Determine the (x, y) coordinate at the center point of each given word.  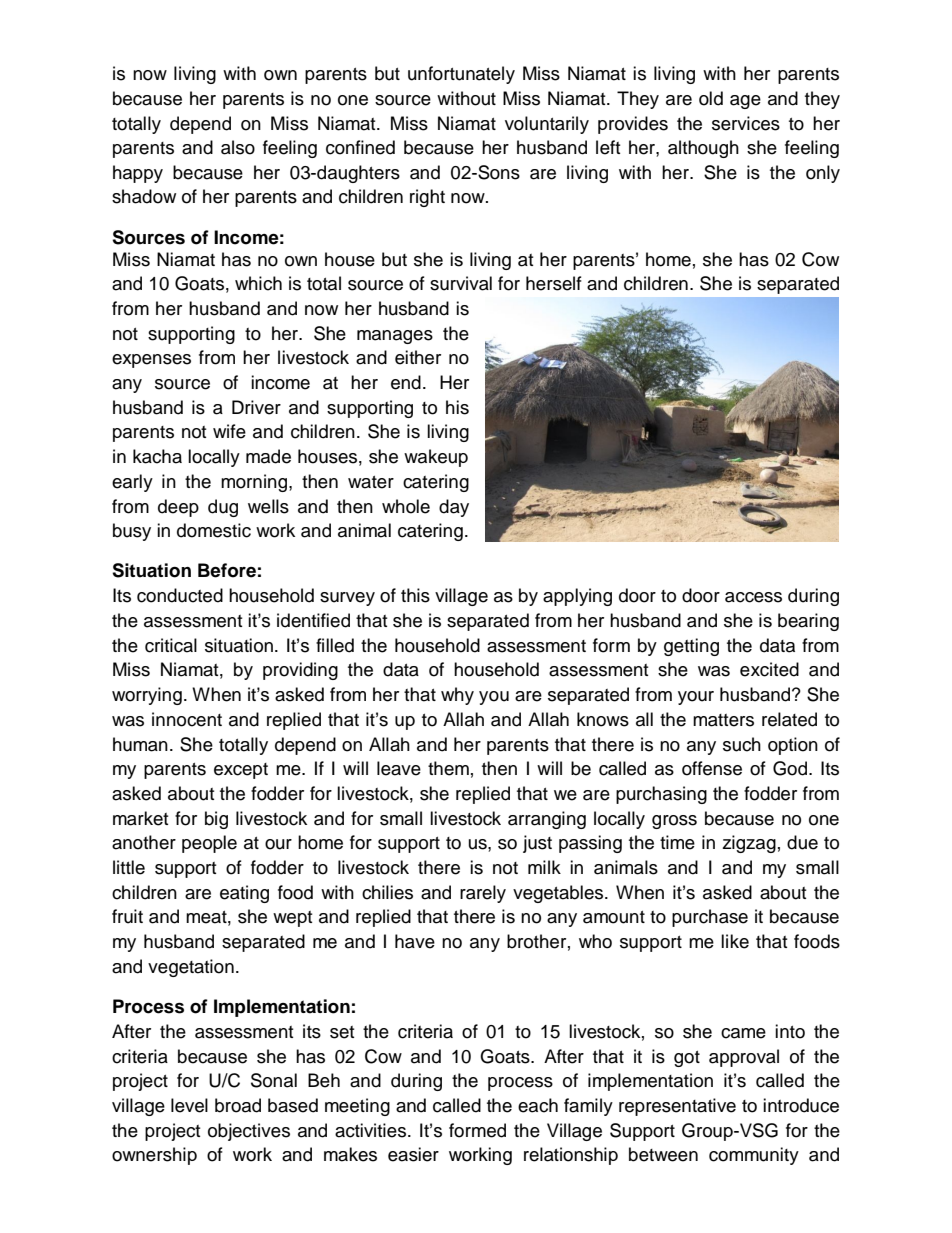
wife (229, 431)
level (189, 1105)
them (448, 768)
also (238, 147)
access (753, 597)
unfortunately (461, 75)
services (746, 123)
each (538, 1105)
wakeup (436, 458)
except (241, 771)
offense (712, 768)
